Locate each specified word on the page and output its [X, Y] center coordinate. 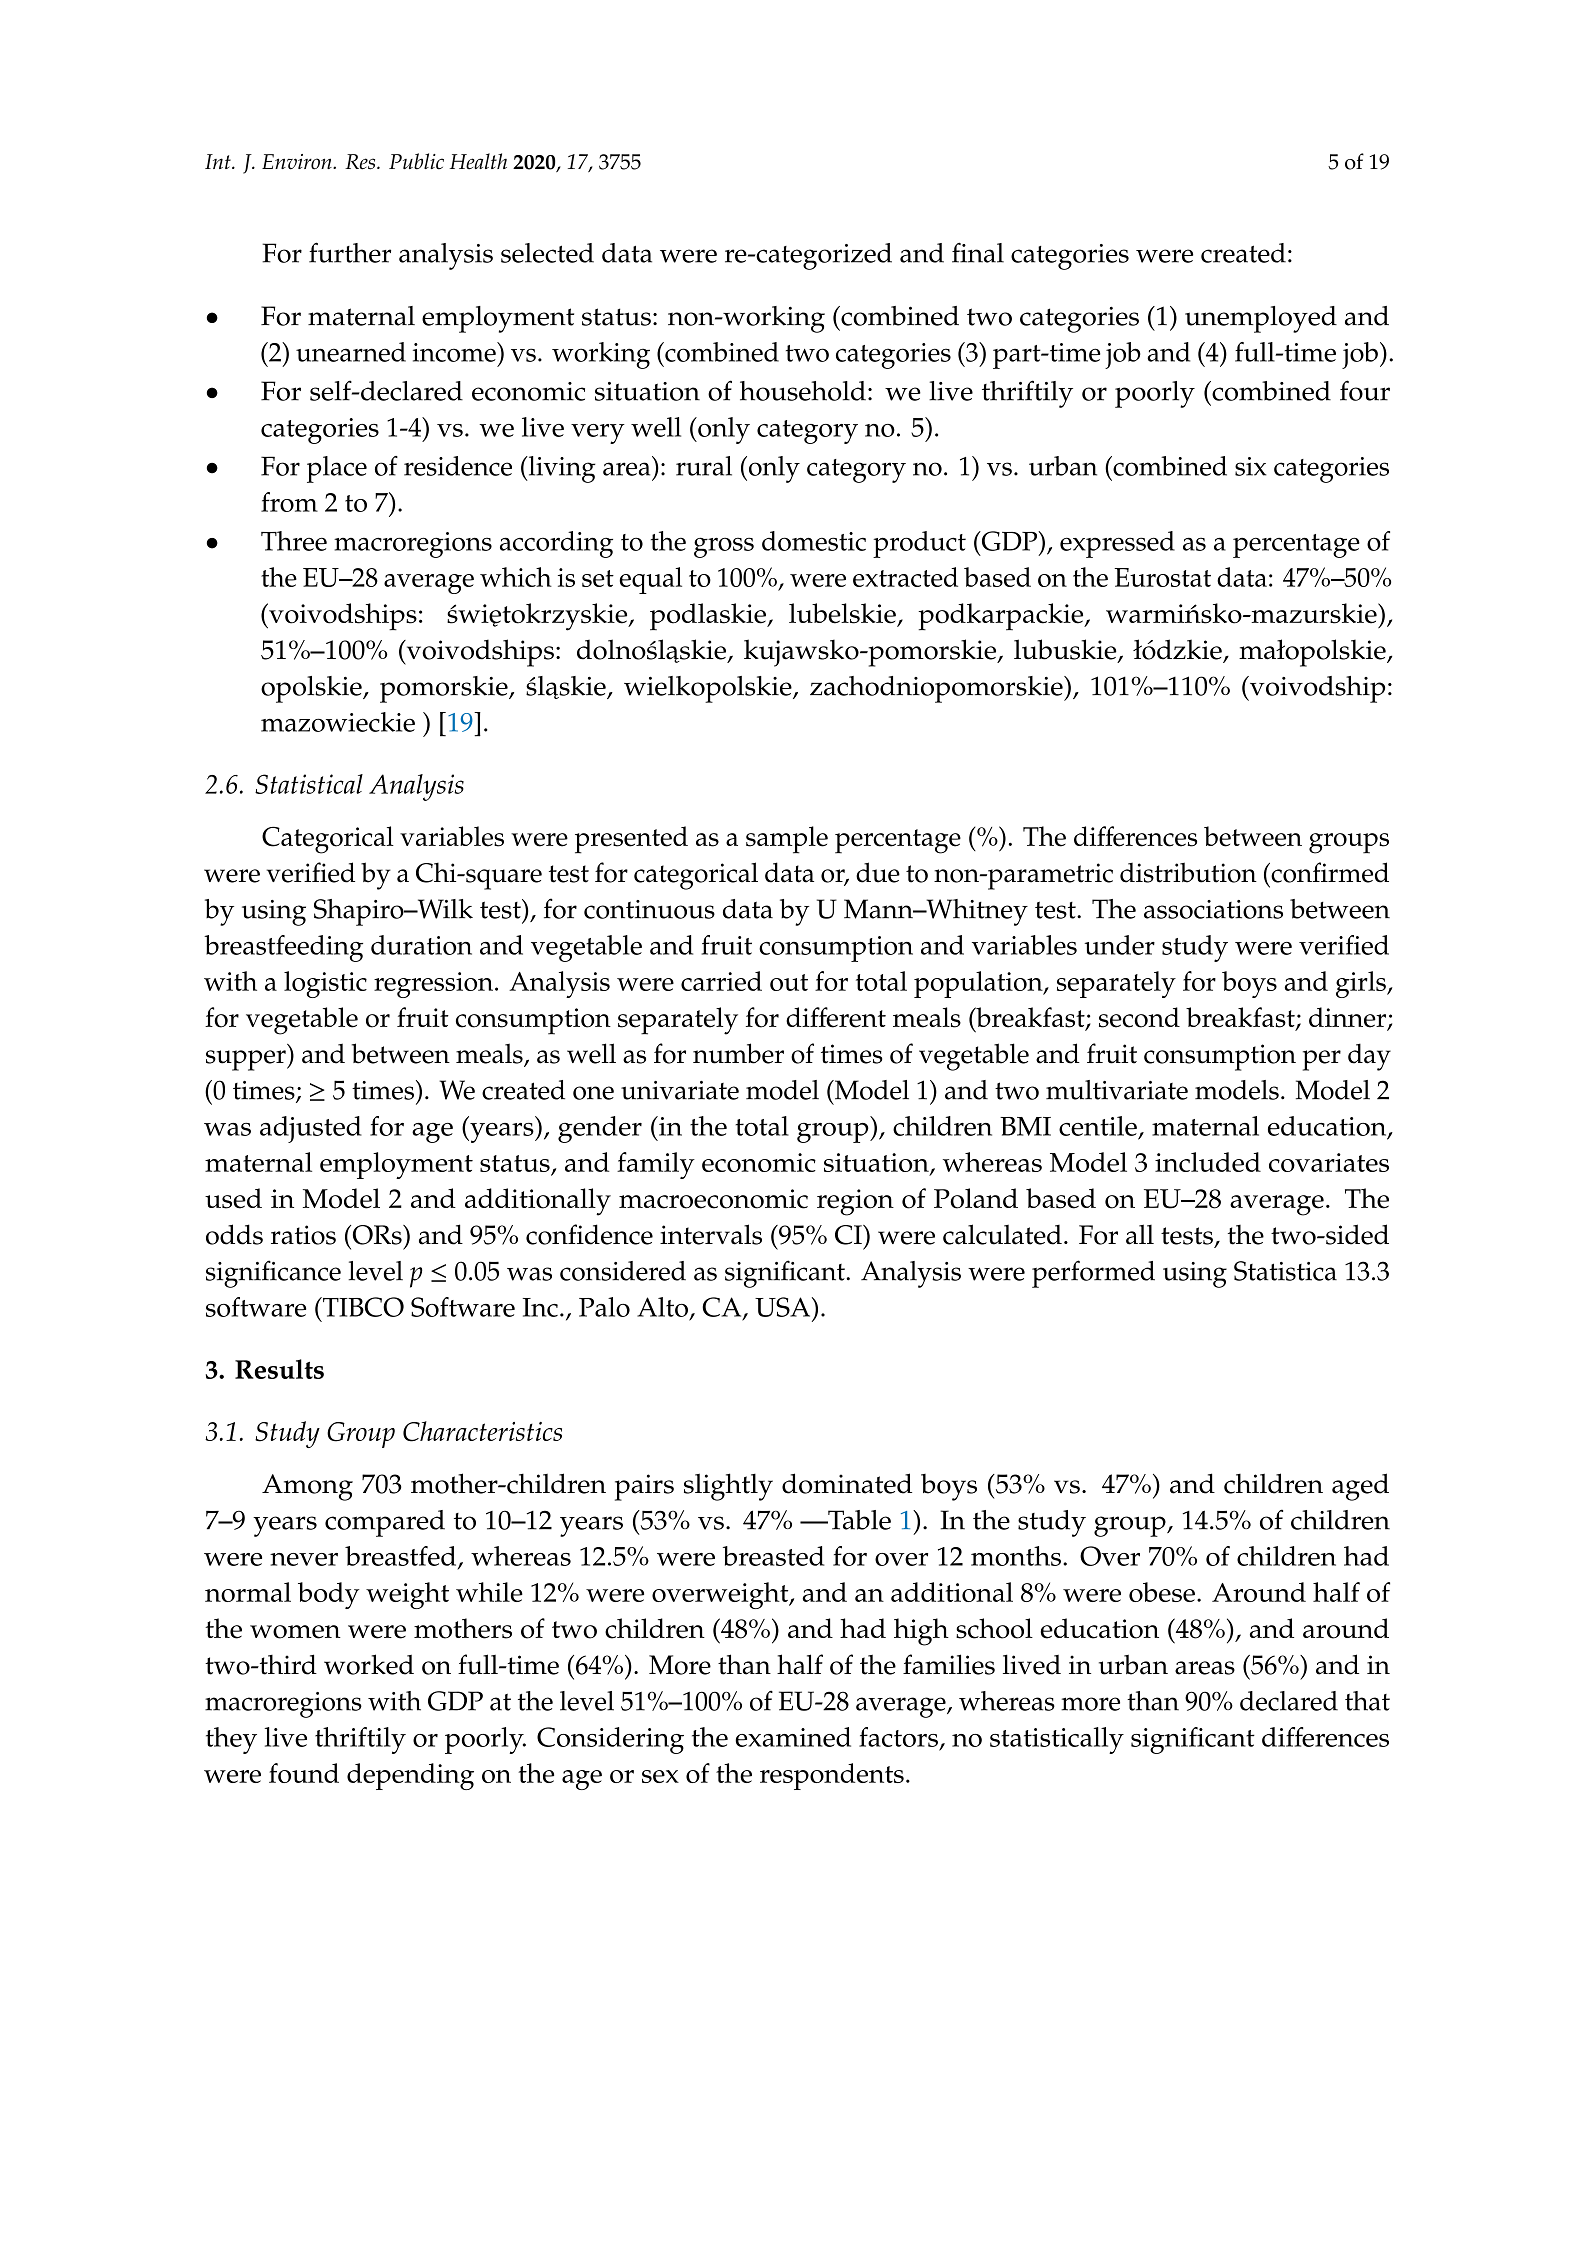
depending [410, 1776]
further [350, 252]
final [978, 252]
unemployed [1261, 319]
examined [793, 1737]
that [1367, 1701]
